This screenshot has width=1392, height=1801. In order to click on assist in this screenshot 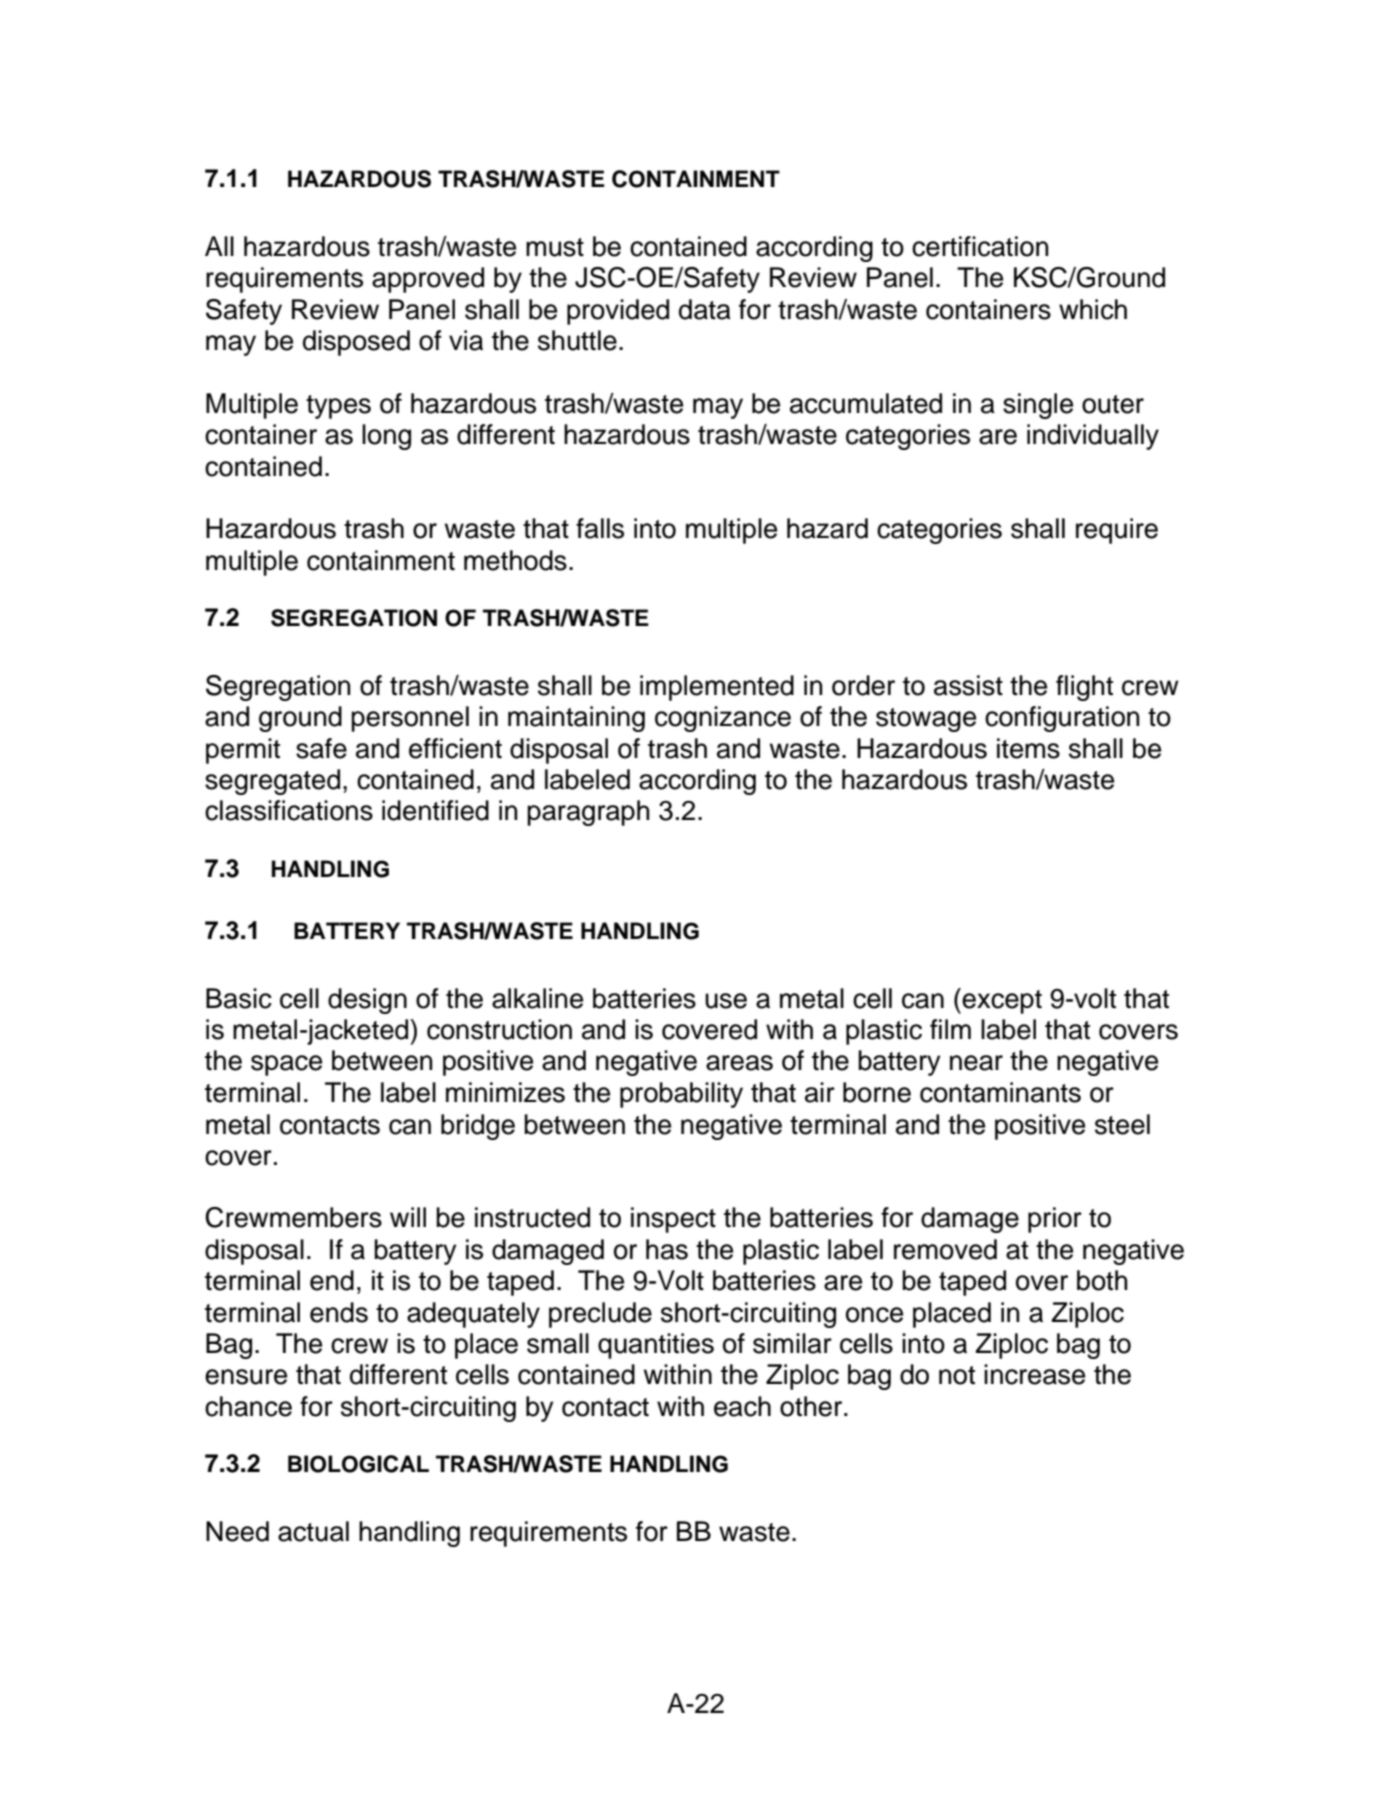, I will do `click(968, 685)`.
